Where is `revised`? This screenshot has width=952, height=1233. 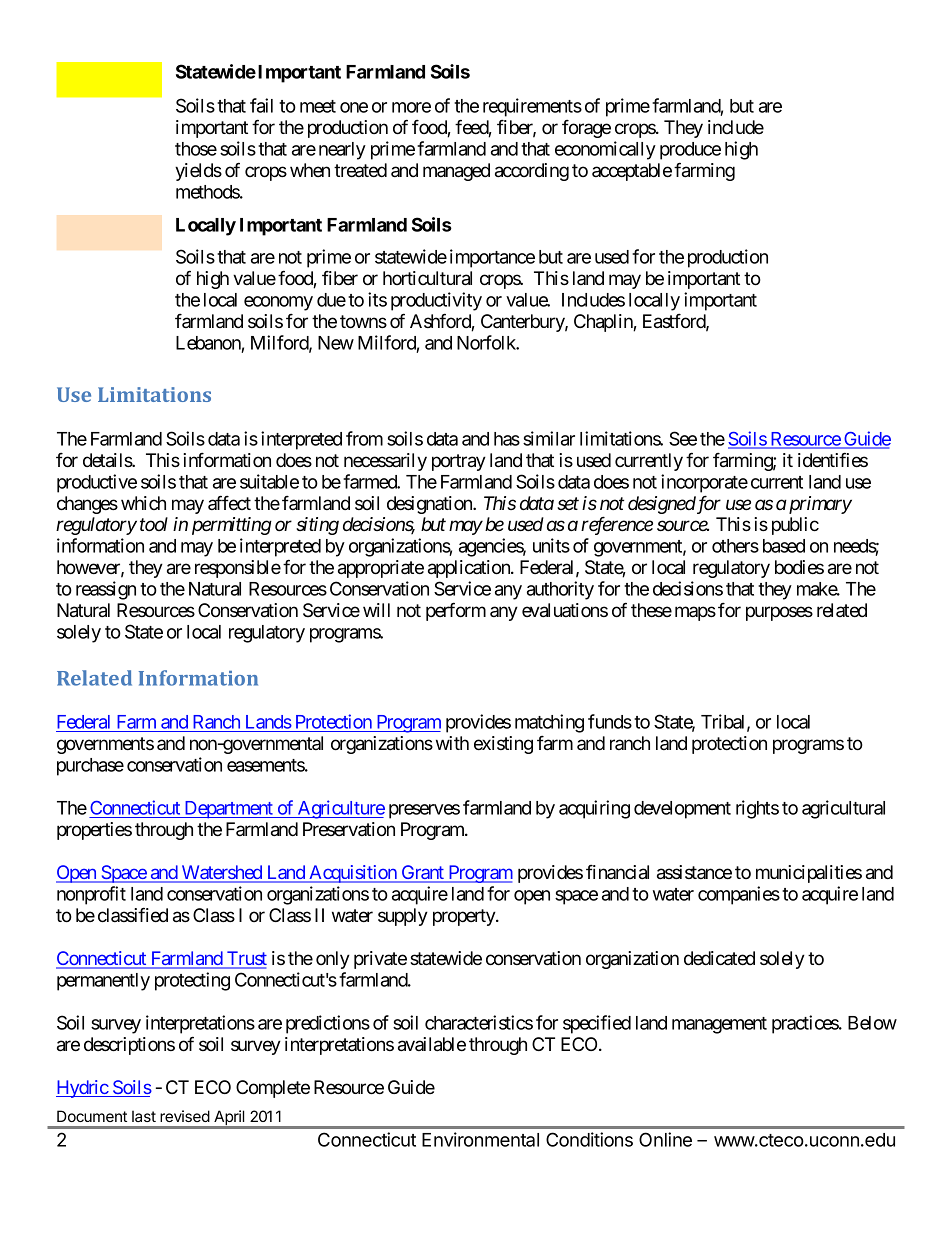 revised is located at coordinates (185, 1116).
